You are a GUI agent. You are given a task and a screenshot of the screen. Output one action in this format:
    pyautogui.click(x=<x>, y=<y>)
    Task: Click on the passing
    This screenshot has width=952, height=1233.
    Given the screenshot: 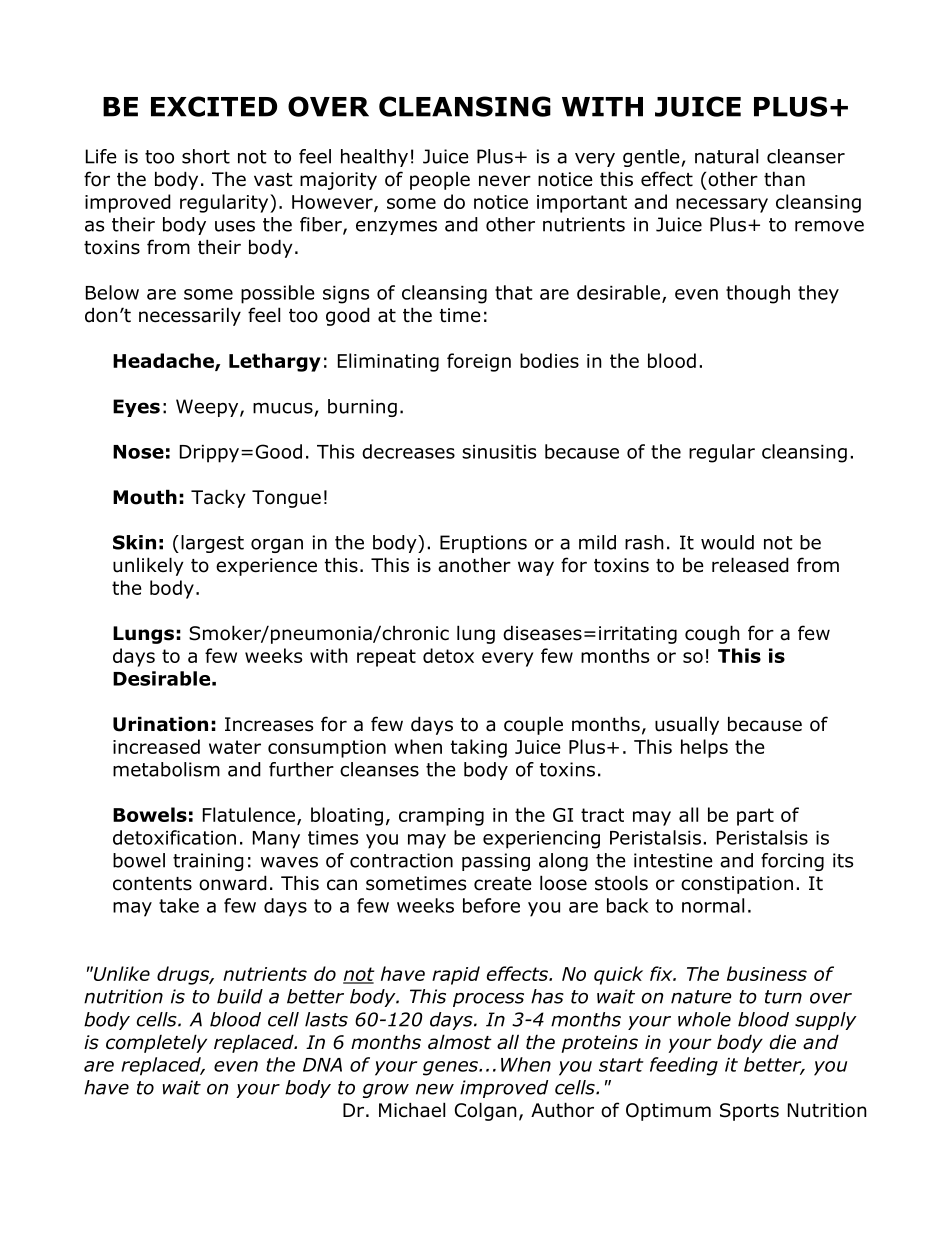 What is the action you would take?
    pyautogui.click(x=496, y=862)
